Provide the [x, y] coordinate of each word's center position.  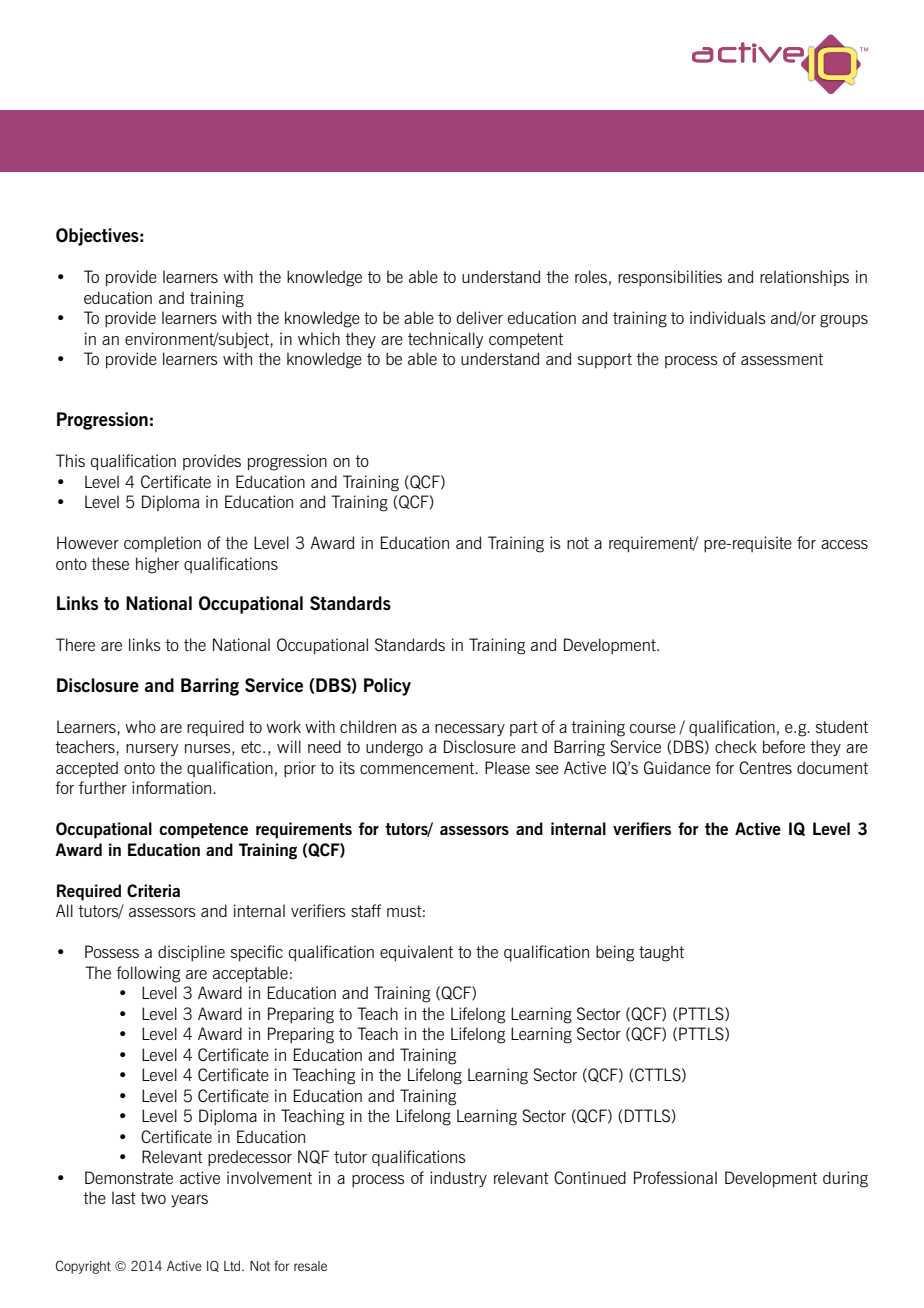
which [319, 338]
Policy [387, 687]
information [173, 787]
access [844, 544]
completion [162, 544]
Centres [765, 768]
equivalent [416, 953]
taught [661, 953]
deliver [480, 317]
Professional [675, 1177]
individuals [728, 317]
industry [458, 1179]
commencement [418, 768]
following [148, 974]
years [189, 1201]
